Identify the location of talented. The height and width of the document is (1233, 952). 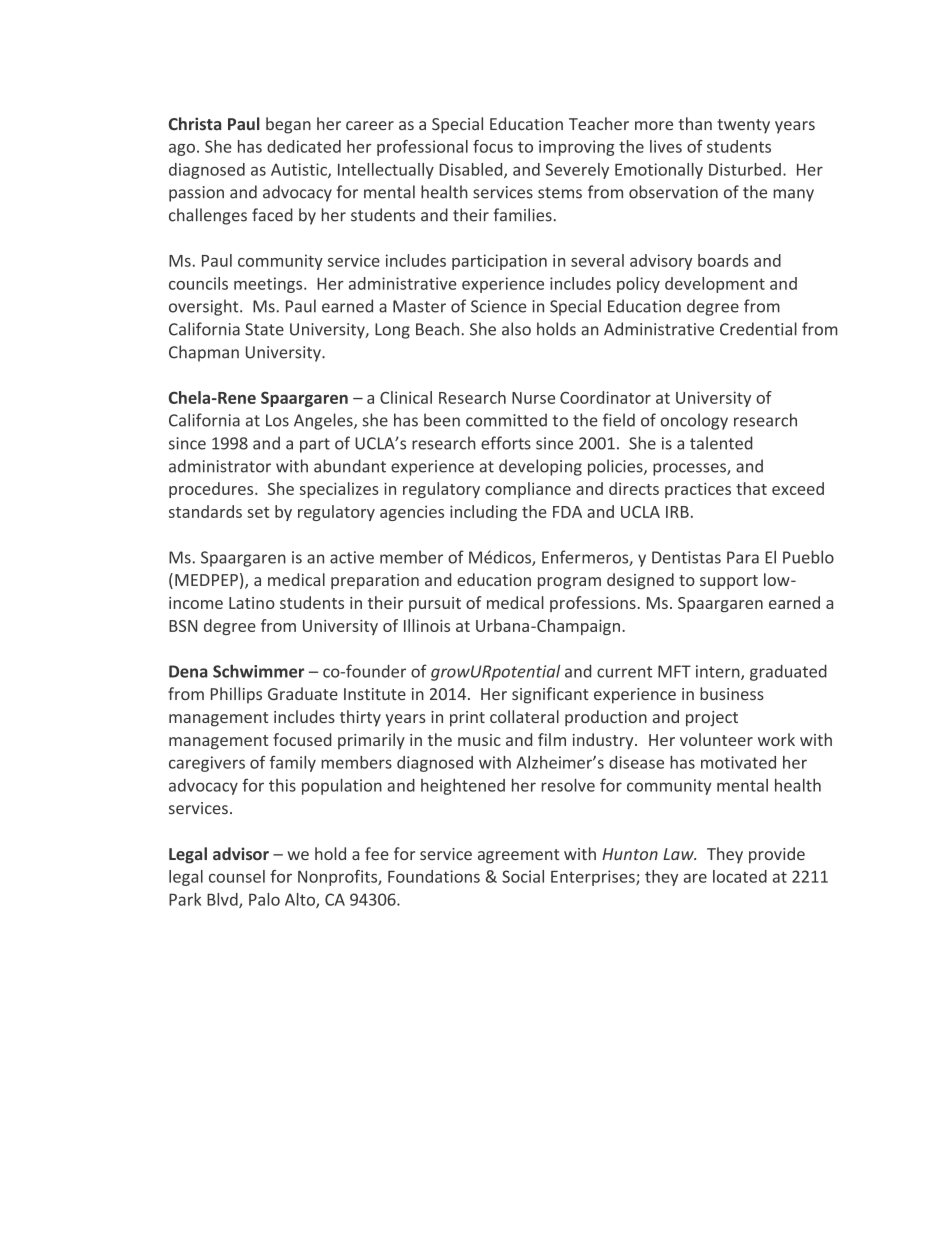
(721, 443).
